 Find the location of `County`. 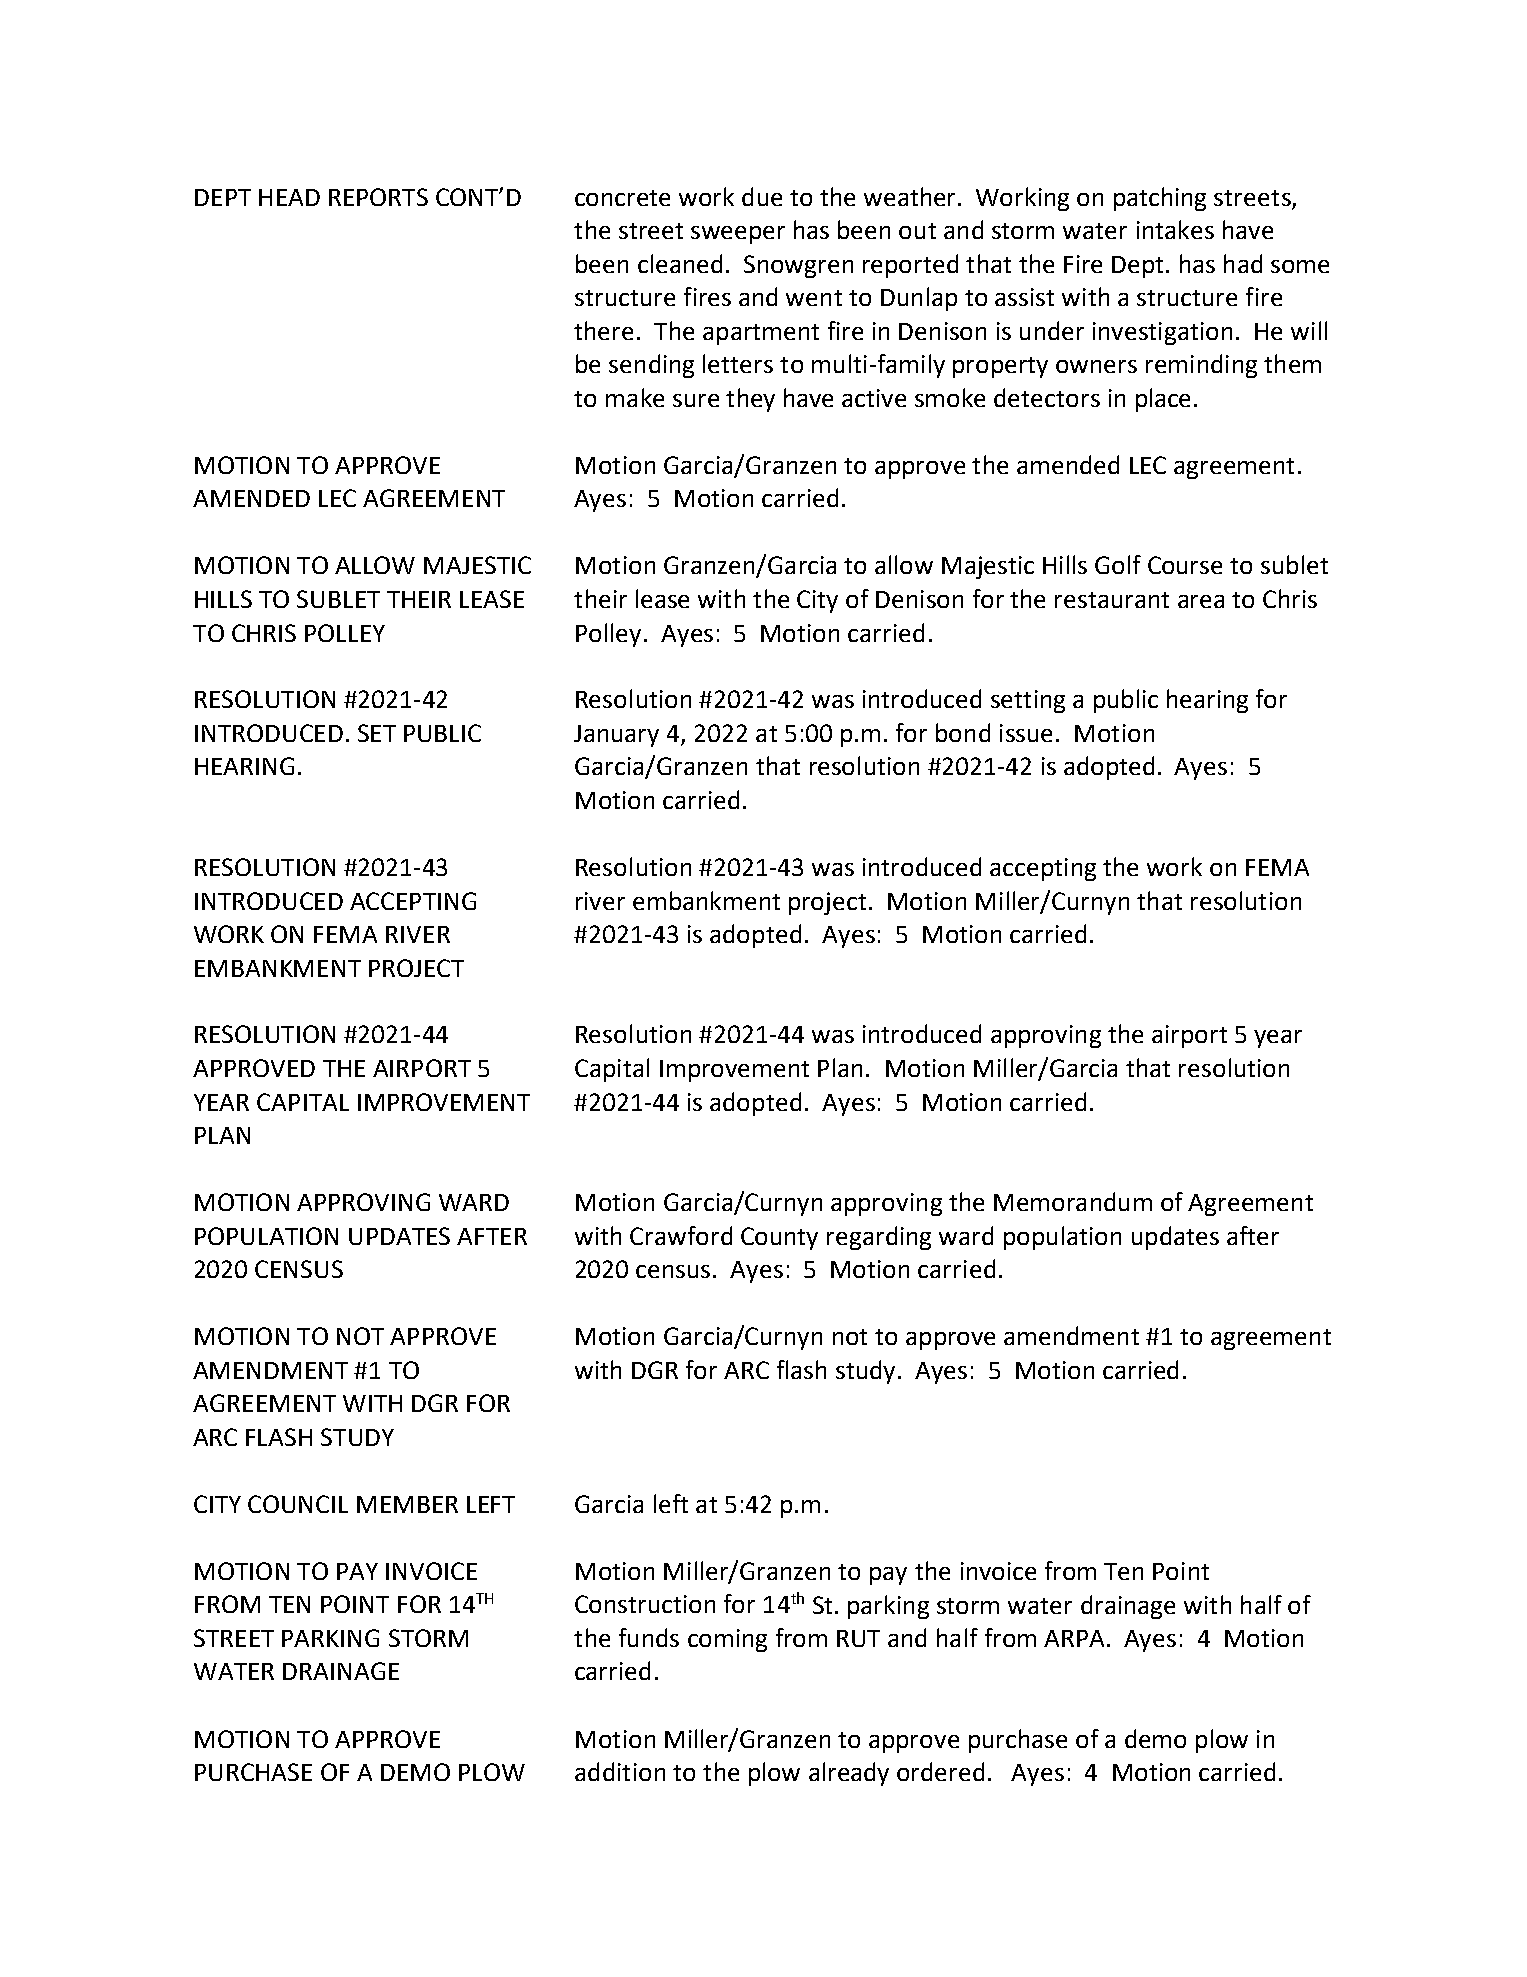

County is located at coordinates (779, 1238).
